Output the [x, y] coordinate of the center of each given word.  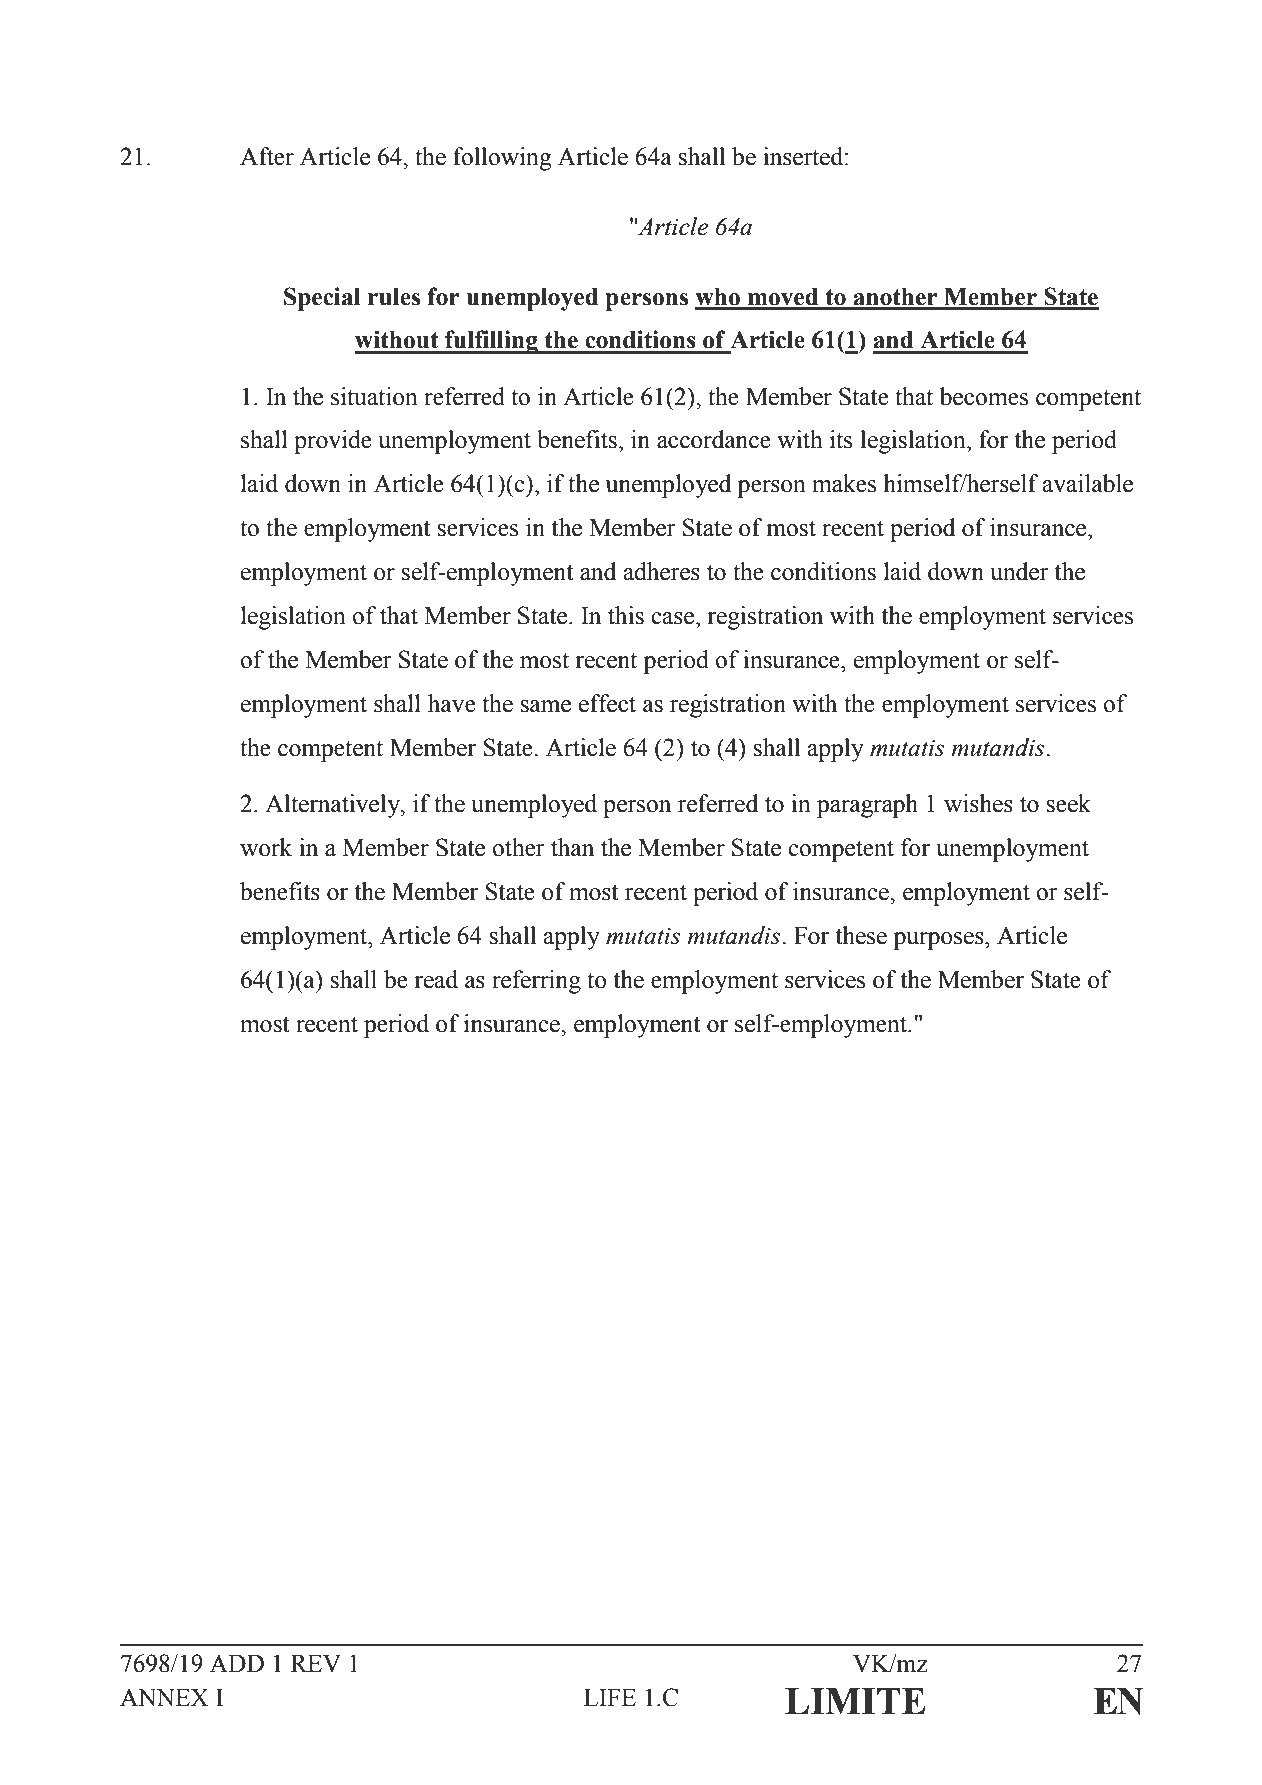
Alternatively [333, 806]
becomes [984, 396]
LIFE [610, 1697]
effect [607, 703]
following [502, 159]
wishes [978, 803]
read [436, 979]
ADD [237, 1663]
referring [536, 982]
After [267, 156]
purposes [939, 941]
